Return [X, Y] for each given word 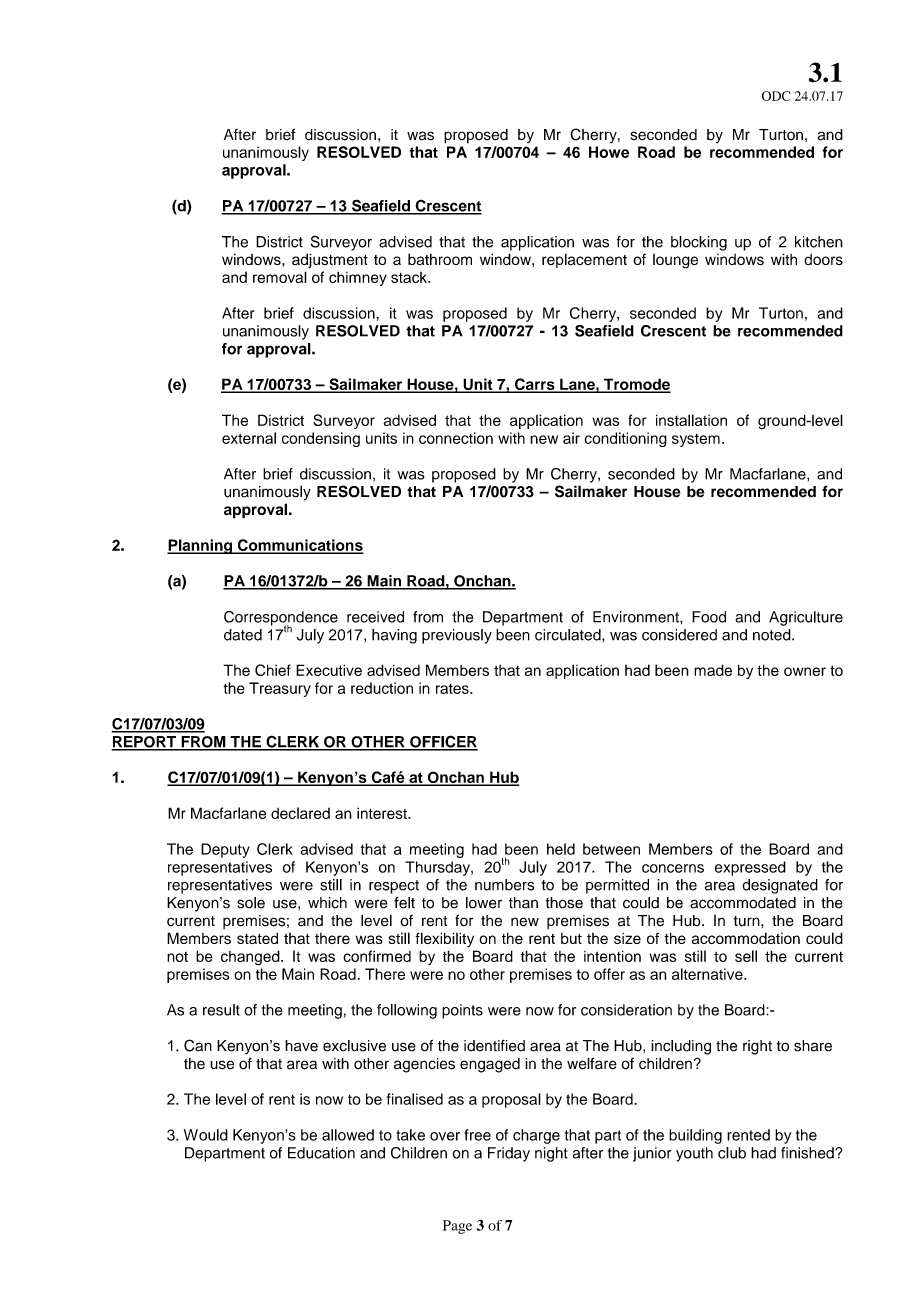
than [523, 903]
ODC [776, 96]
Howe [609, 152]
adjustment [330, 260]
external [249, 438]
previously [457, 636]
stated [257, 938]
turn [748, 921]
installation [691, 420]
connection [456, 438]
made [713, 670]
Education [321, 1153]
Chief [273, 670]
